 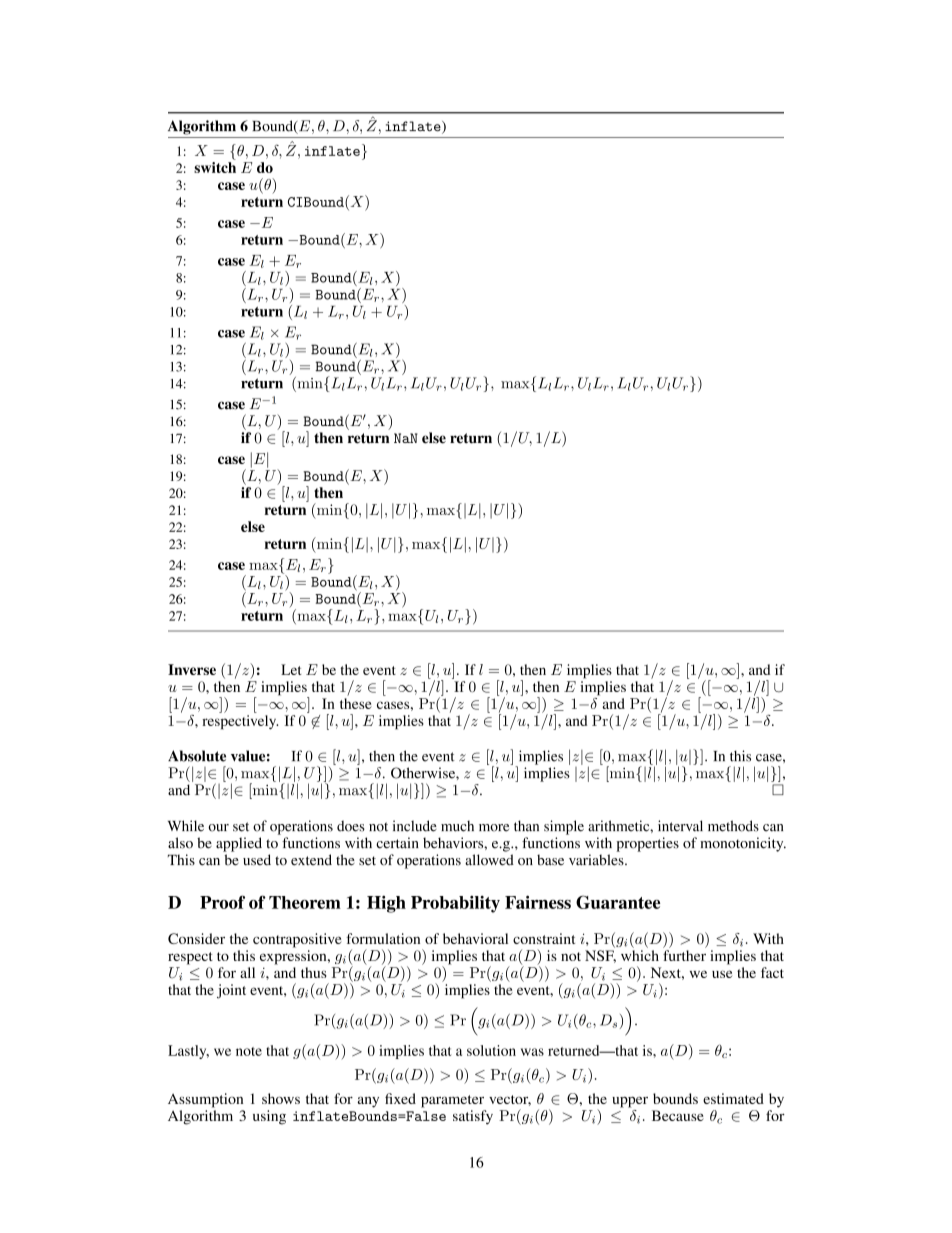 What do you see at coordinates (291, 669) in the image?
I see `Let` at bounding box center [291, 669].
